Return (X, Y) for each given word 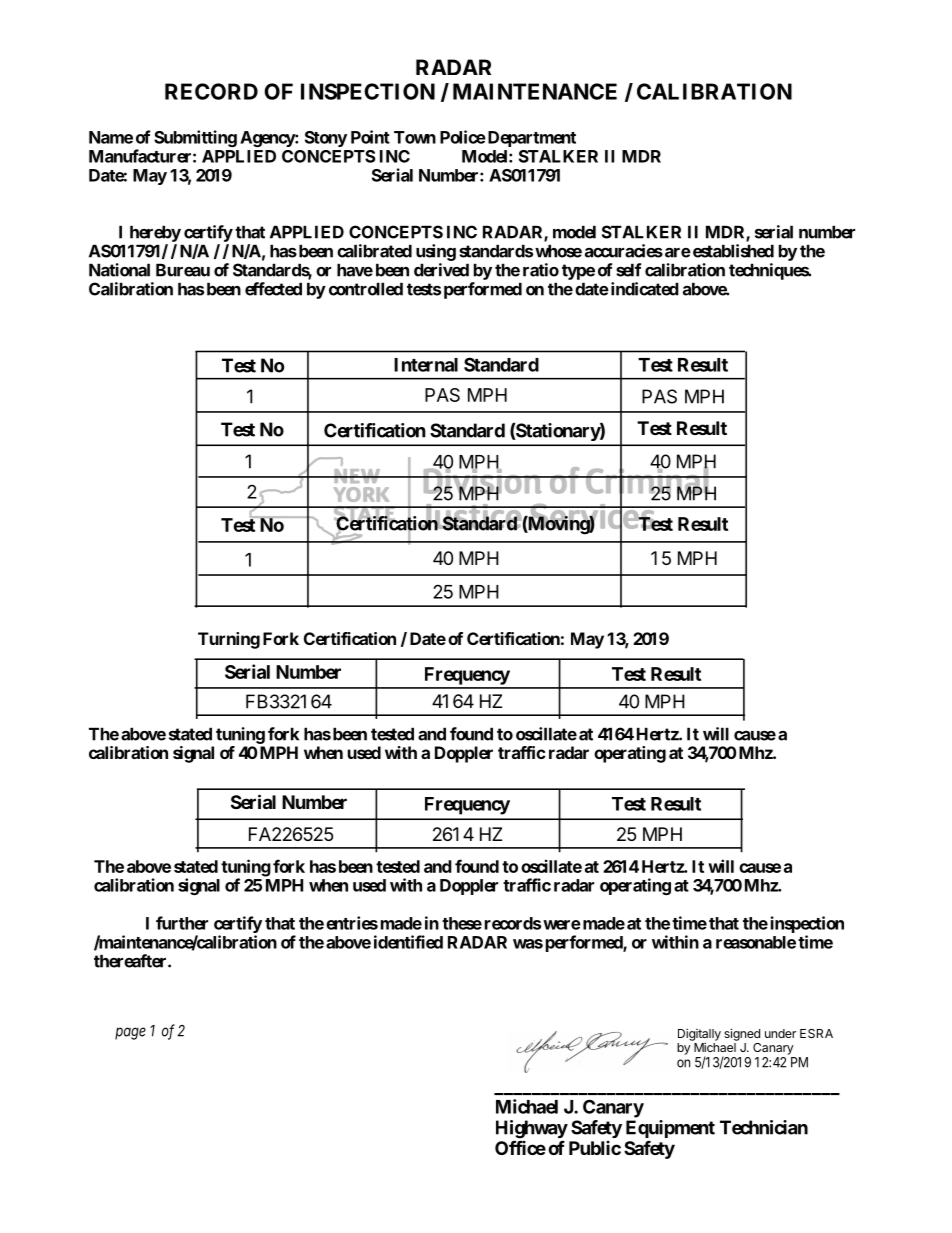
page (130, 1033)
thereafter (131, 961)
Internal (426, 365)
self (628, 270)
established (732, 251)
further (182, 923)
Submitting (195, 138)
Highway (532, 1130)
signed (742, 1034)
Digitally (699, 1035)
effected (273, 289)
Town (415, 137)
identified (408, 942)
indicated (643, 289)
